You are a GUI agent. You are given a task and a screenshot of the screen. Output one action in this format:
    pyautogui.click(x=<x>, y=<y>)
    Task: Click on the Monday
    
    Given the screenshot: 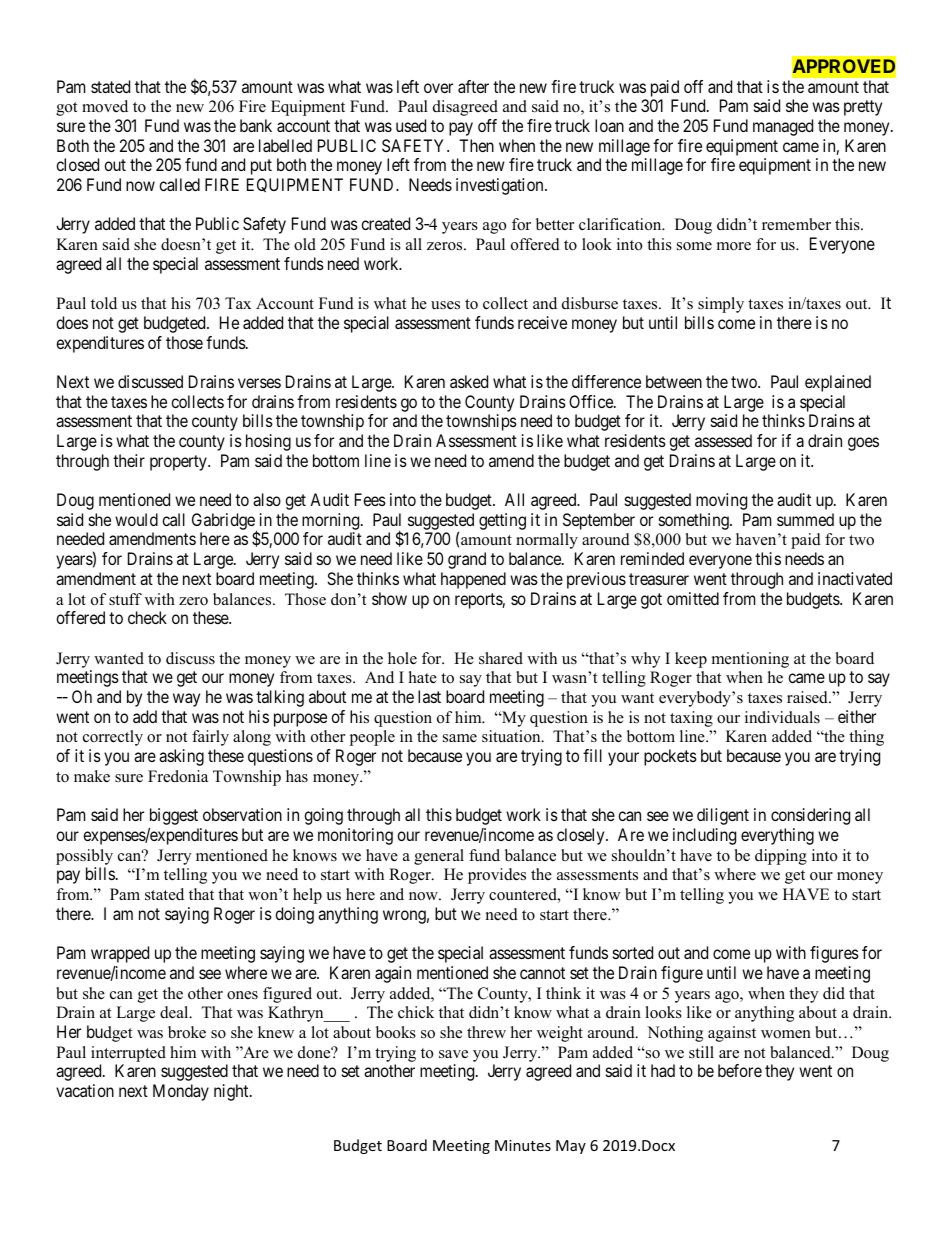 What is the action you would take?
    pyautogui.click(x=181, y=1092)
